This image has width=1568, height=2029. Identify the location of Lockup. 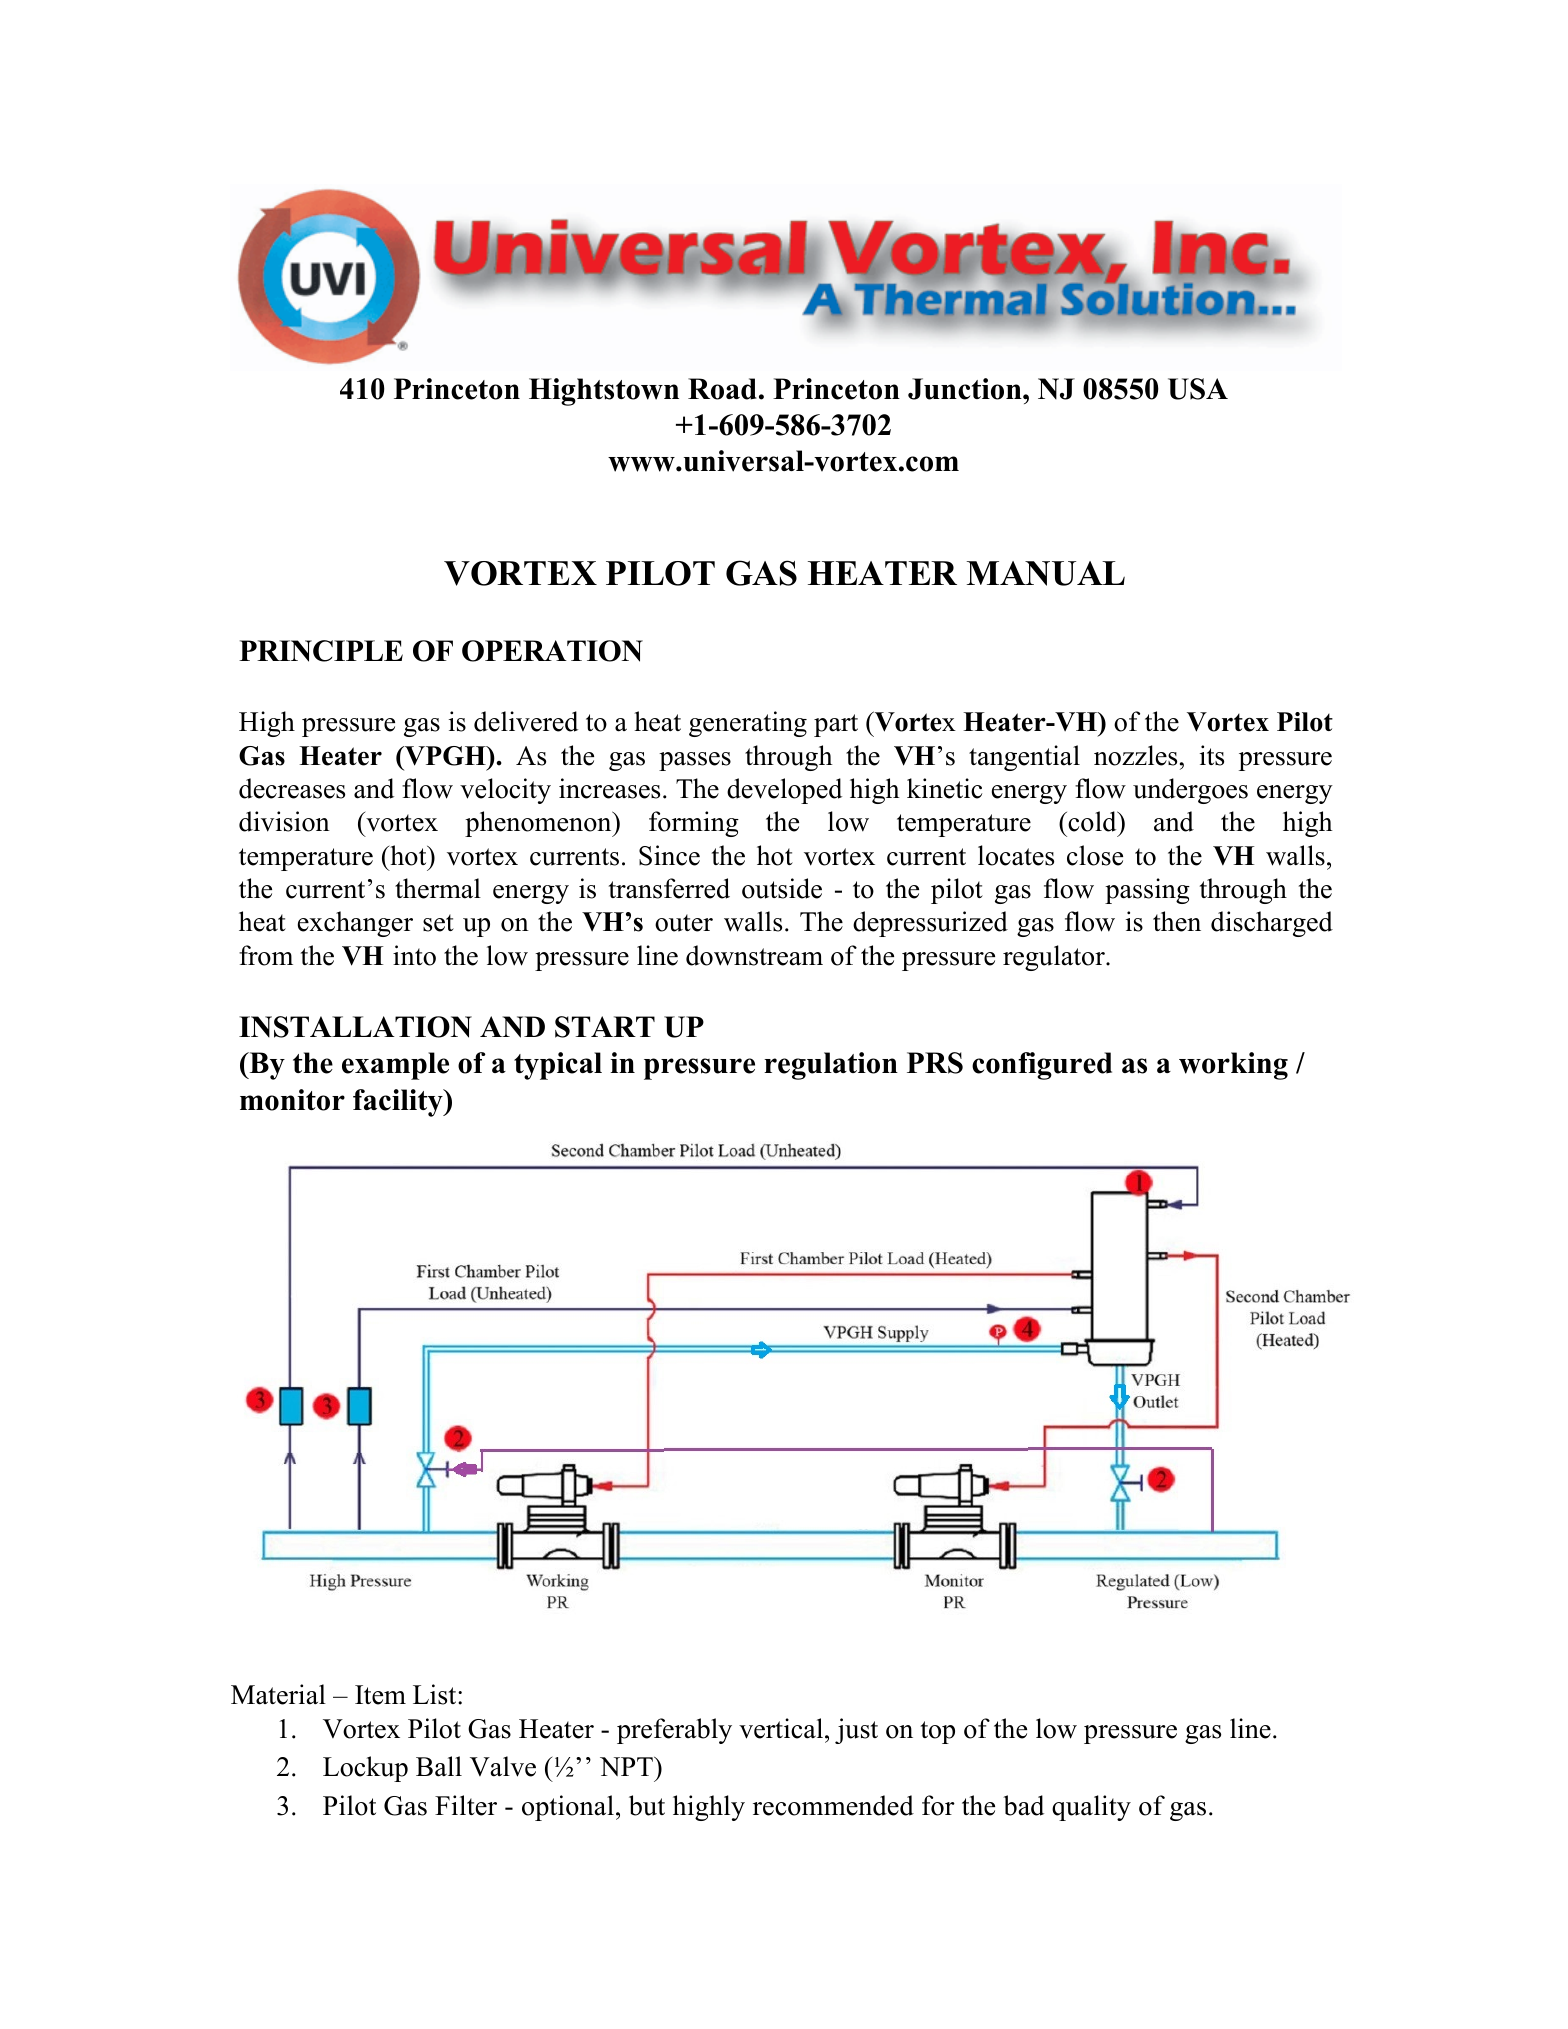
(365, 1769).
